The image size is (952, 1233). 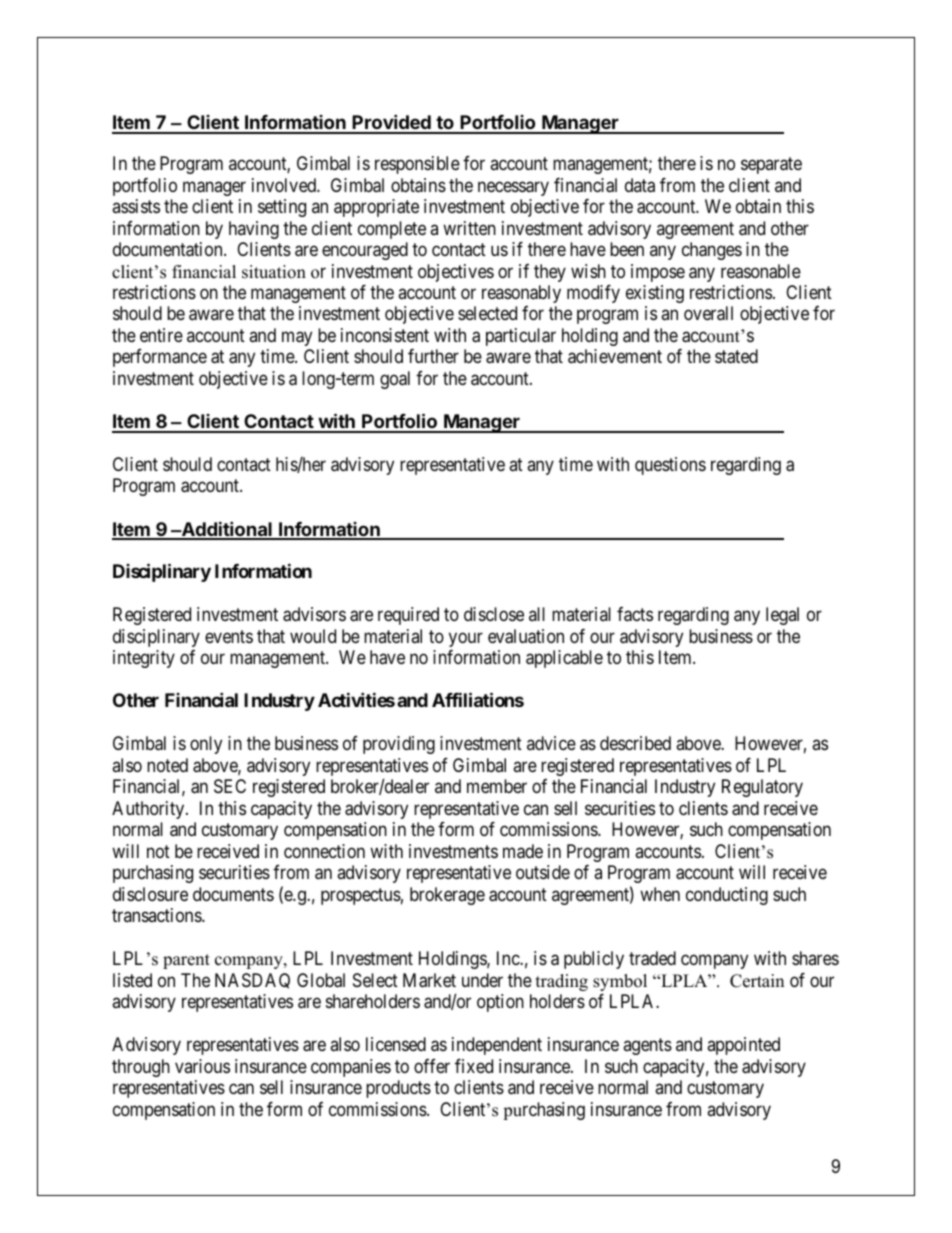 What do you see at coordinates (743, 1046) in the image?
I see `appointed` at bounding box center [743, 1046].
